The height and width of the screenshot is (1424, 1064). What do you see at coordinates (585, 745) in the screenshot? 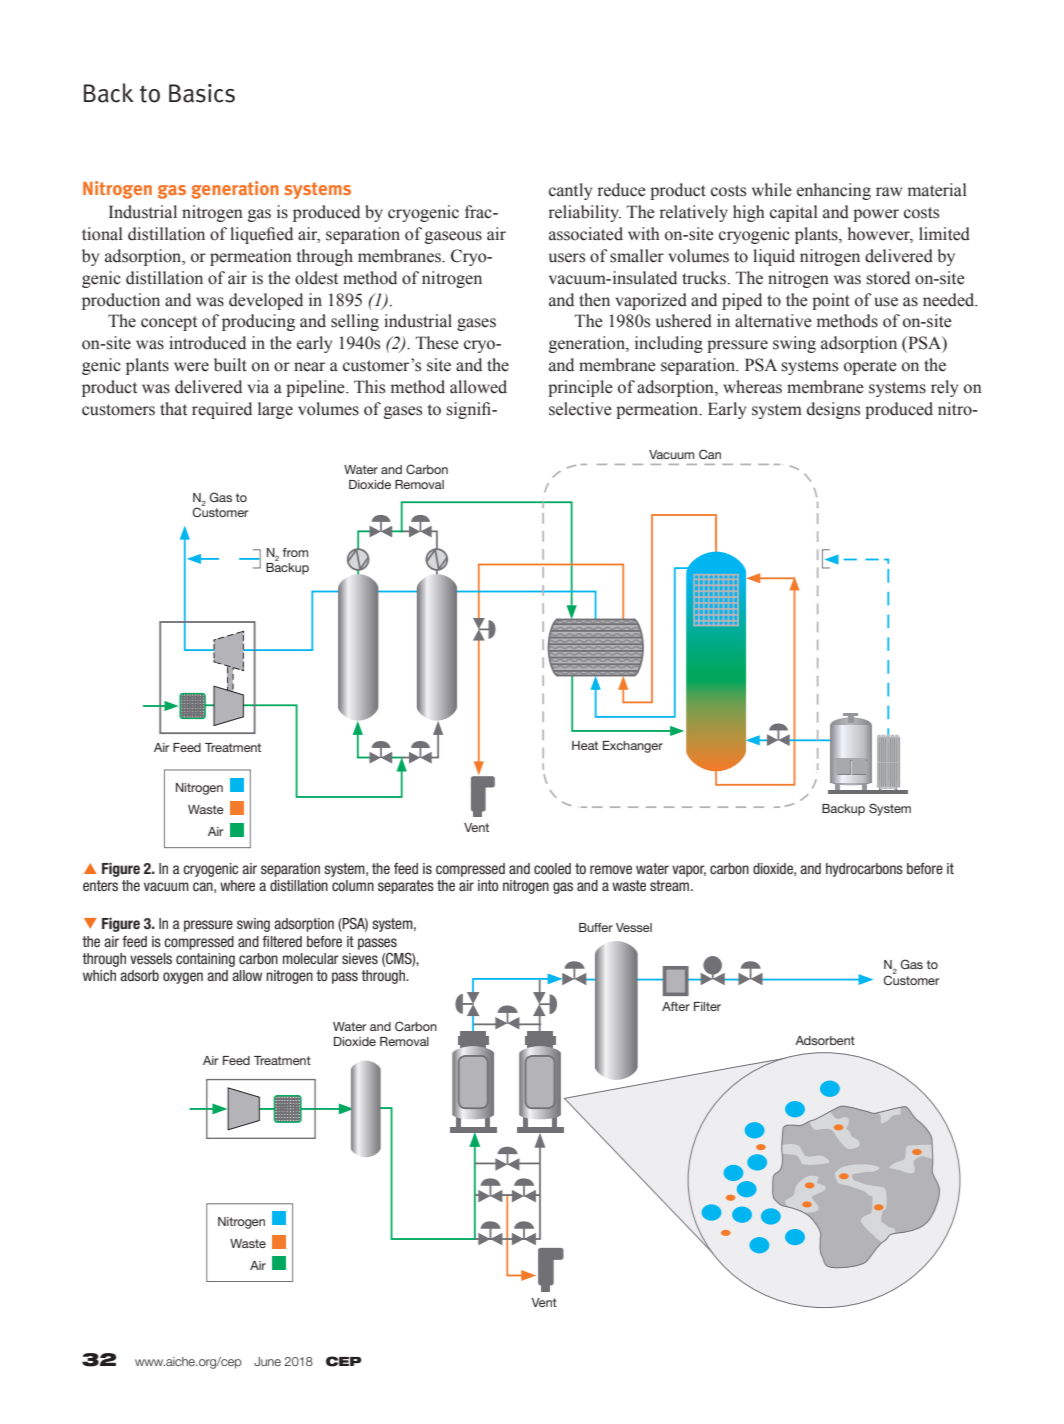
I see `Heat` at bounding box center [585, 745].
